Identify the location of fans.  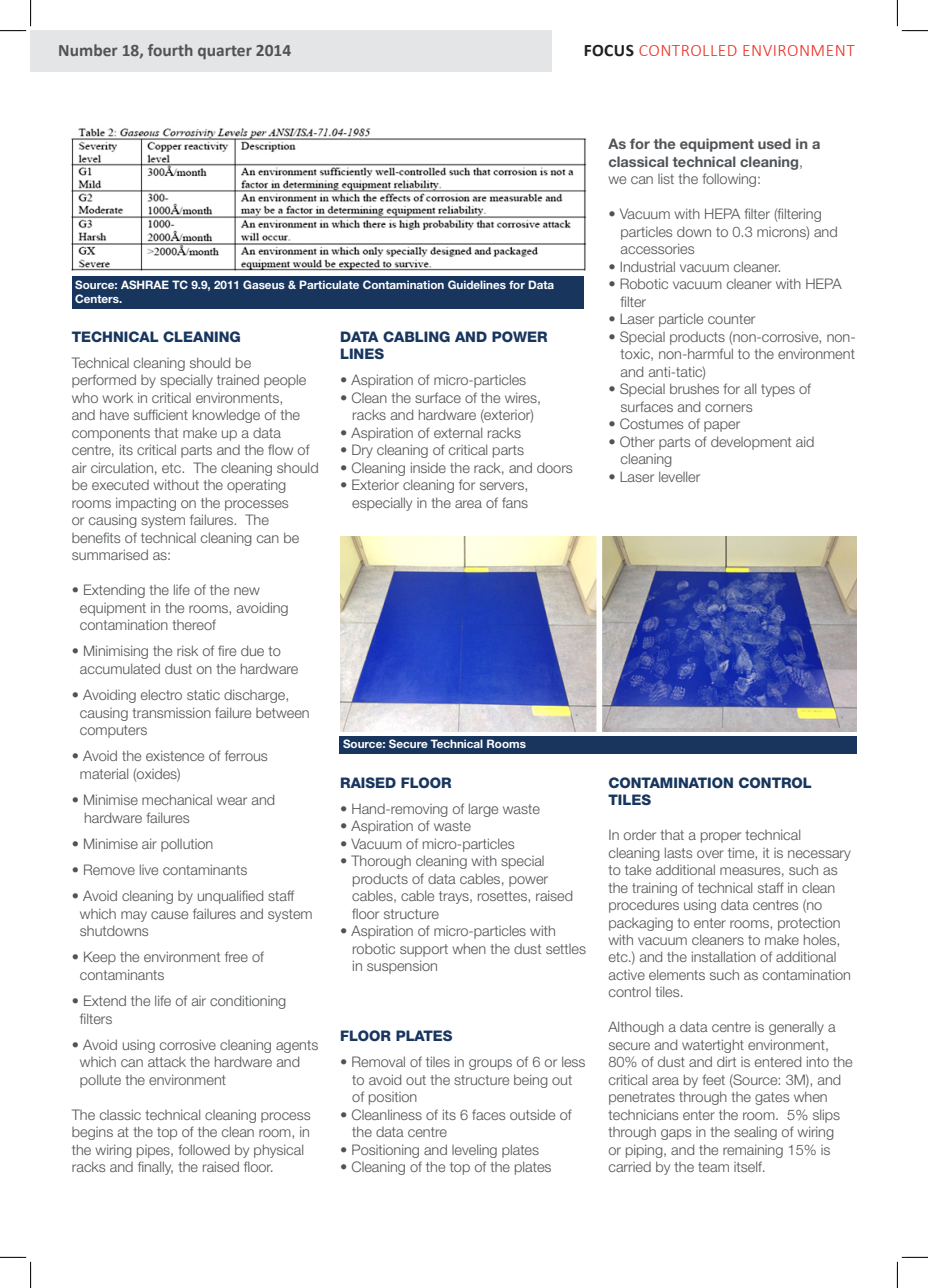
(515, 502).
